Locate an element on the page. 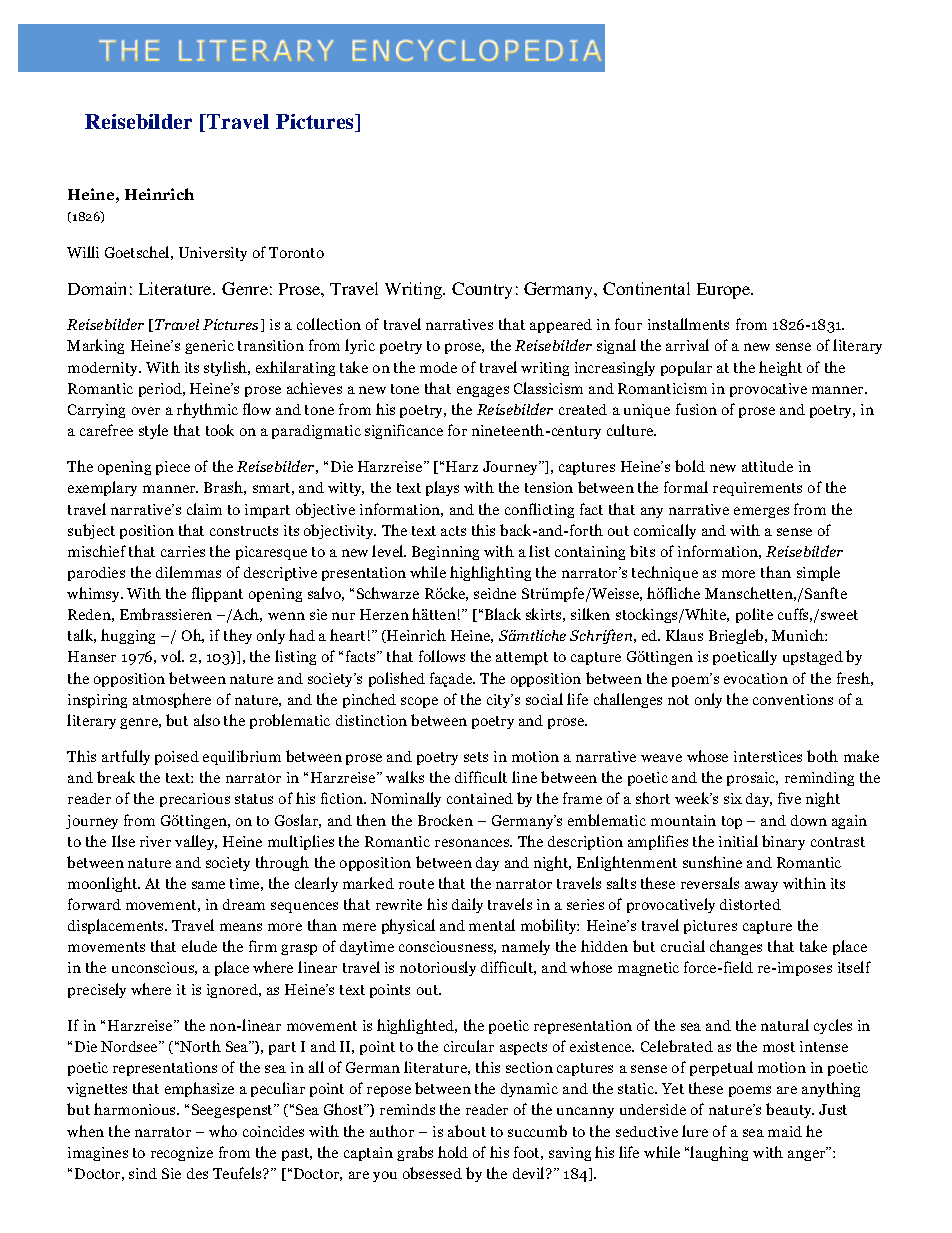 This document has width=952, height=1233. Europe is located at coordinates (725, 291).
